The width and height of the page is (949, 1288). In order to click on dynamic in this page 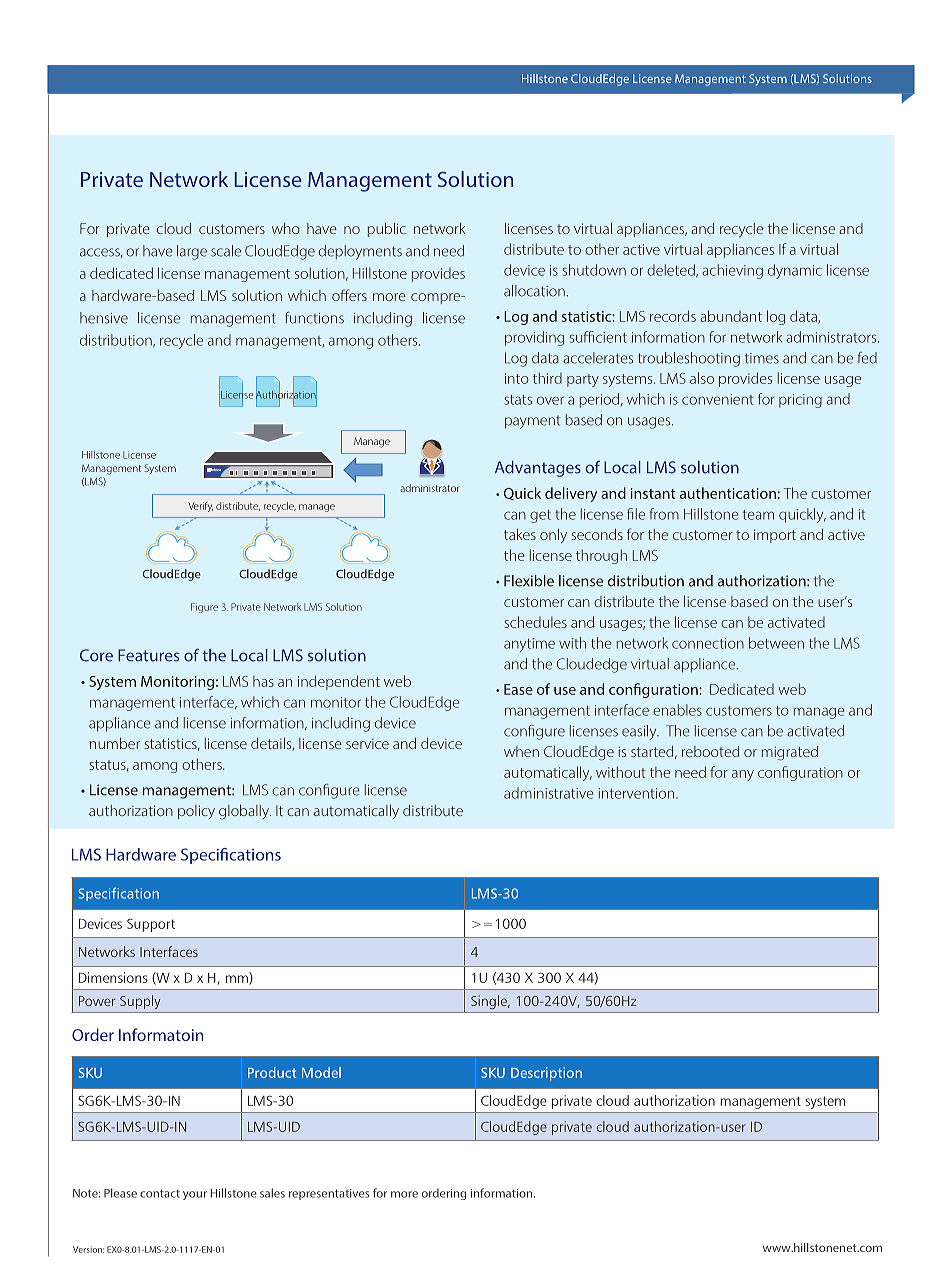, I will do `click(795, 271)`.
